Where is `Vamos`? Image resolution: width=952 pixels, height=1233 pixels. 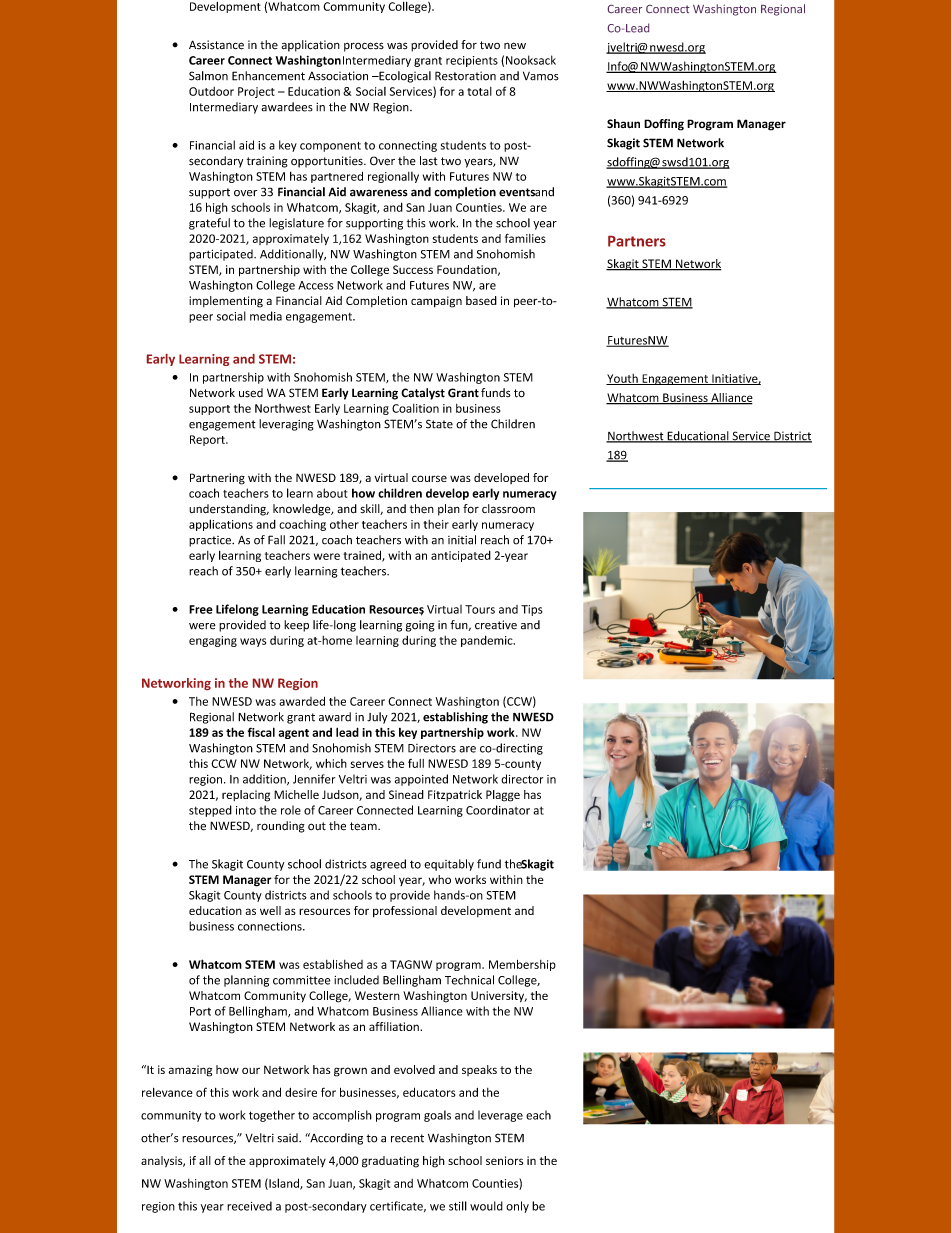
Vamos is located at coordinates (541, 76).
